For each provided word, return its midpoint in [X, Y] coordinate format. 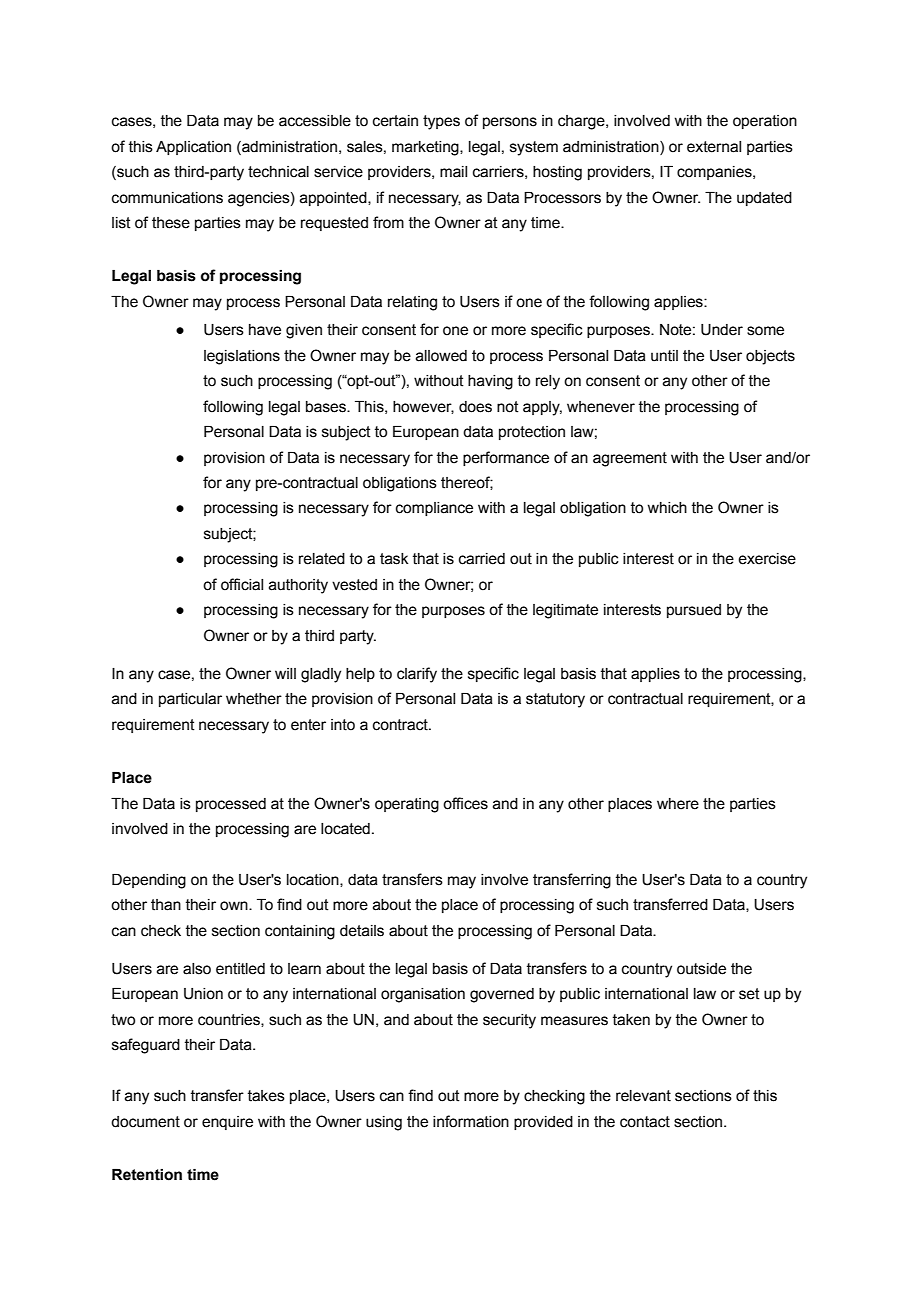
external [714, 147]
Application [193, 148]
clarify [417, 675]
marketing [426, 148]
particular [190, 700]
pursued [694, 611]
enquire [227, 1123]
